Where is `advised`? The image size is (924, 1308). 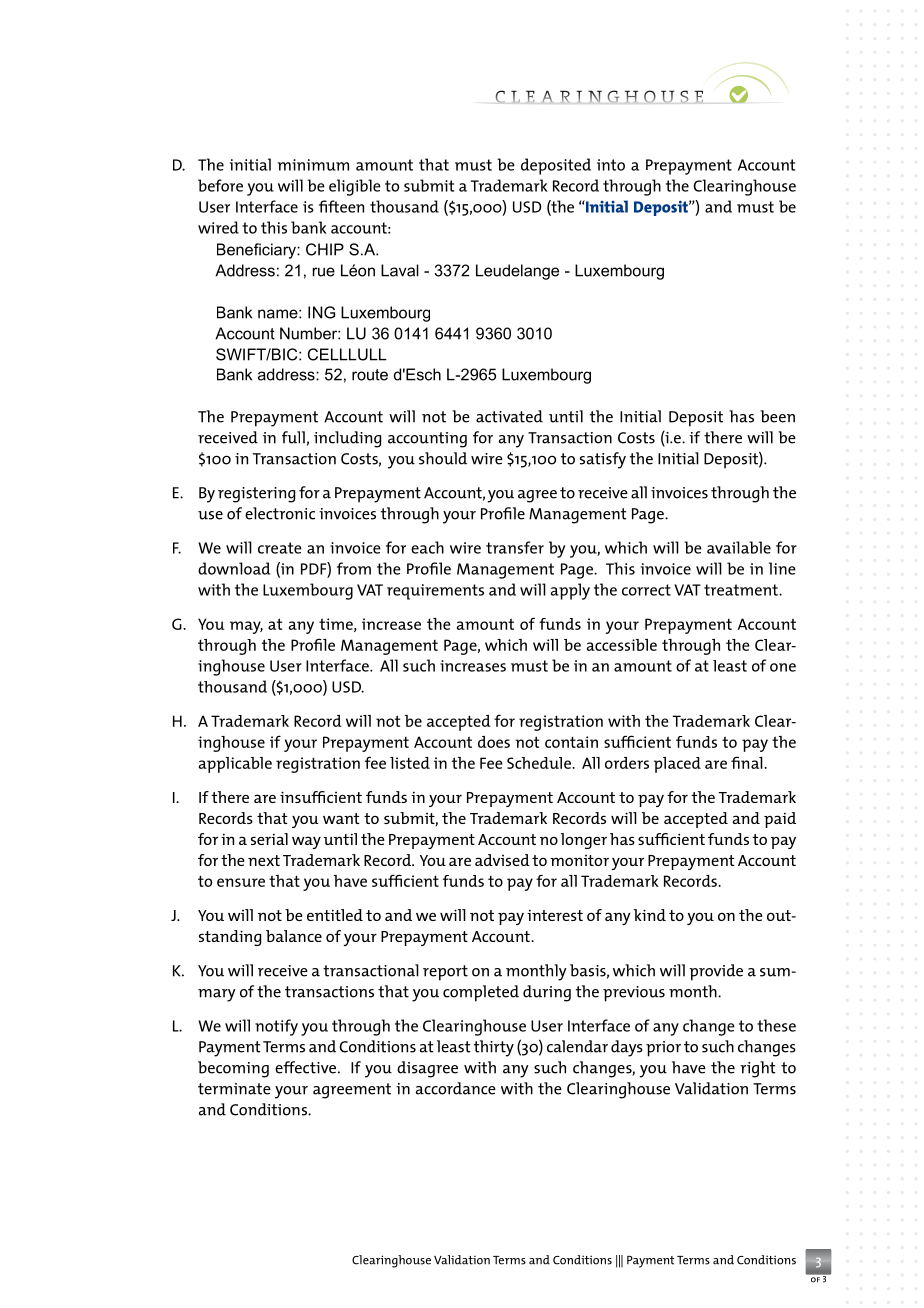
advised is located at coordinates (502, 860).
